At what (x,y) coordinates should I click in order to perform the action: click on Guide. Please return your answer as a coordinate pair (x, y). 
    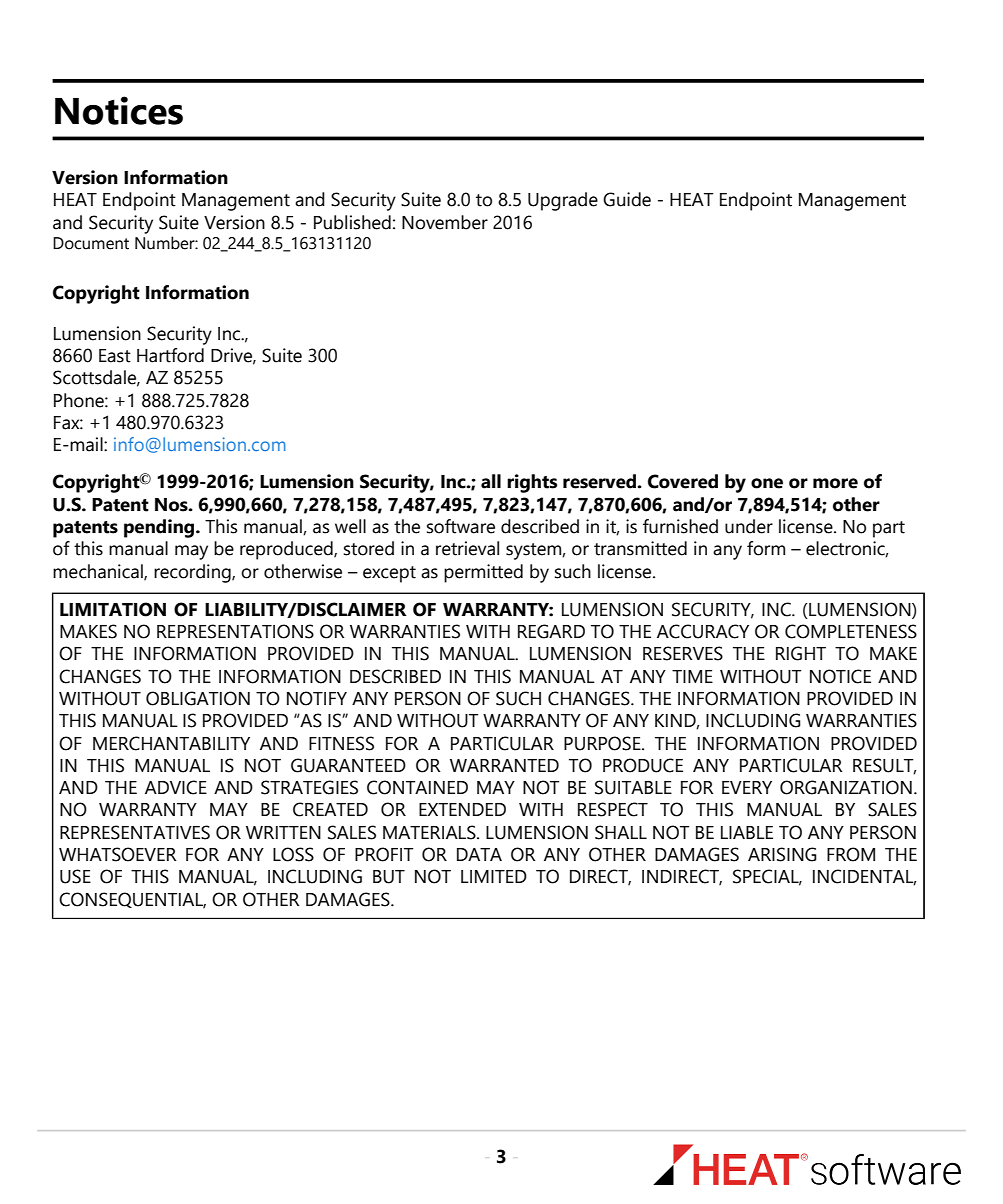
    Looking at the image, I should click on (627, 199).
